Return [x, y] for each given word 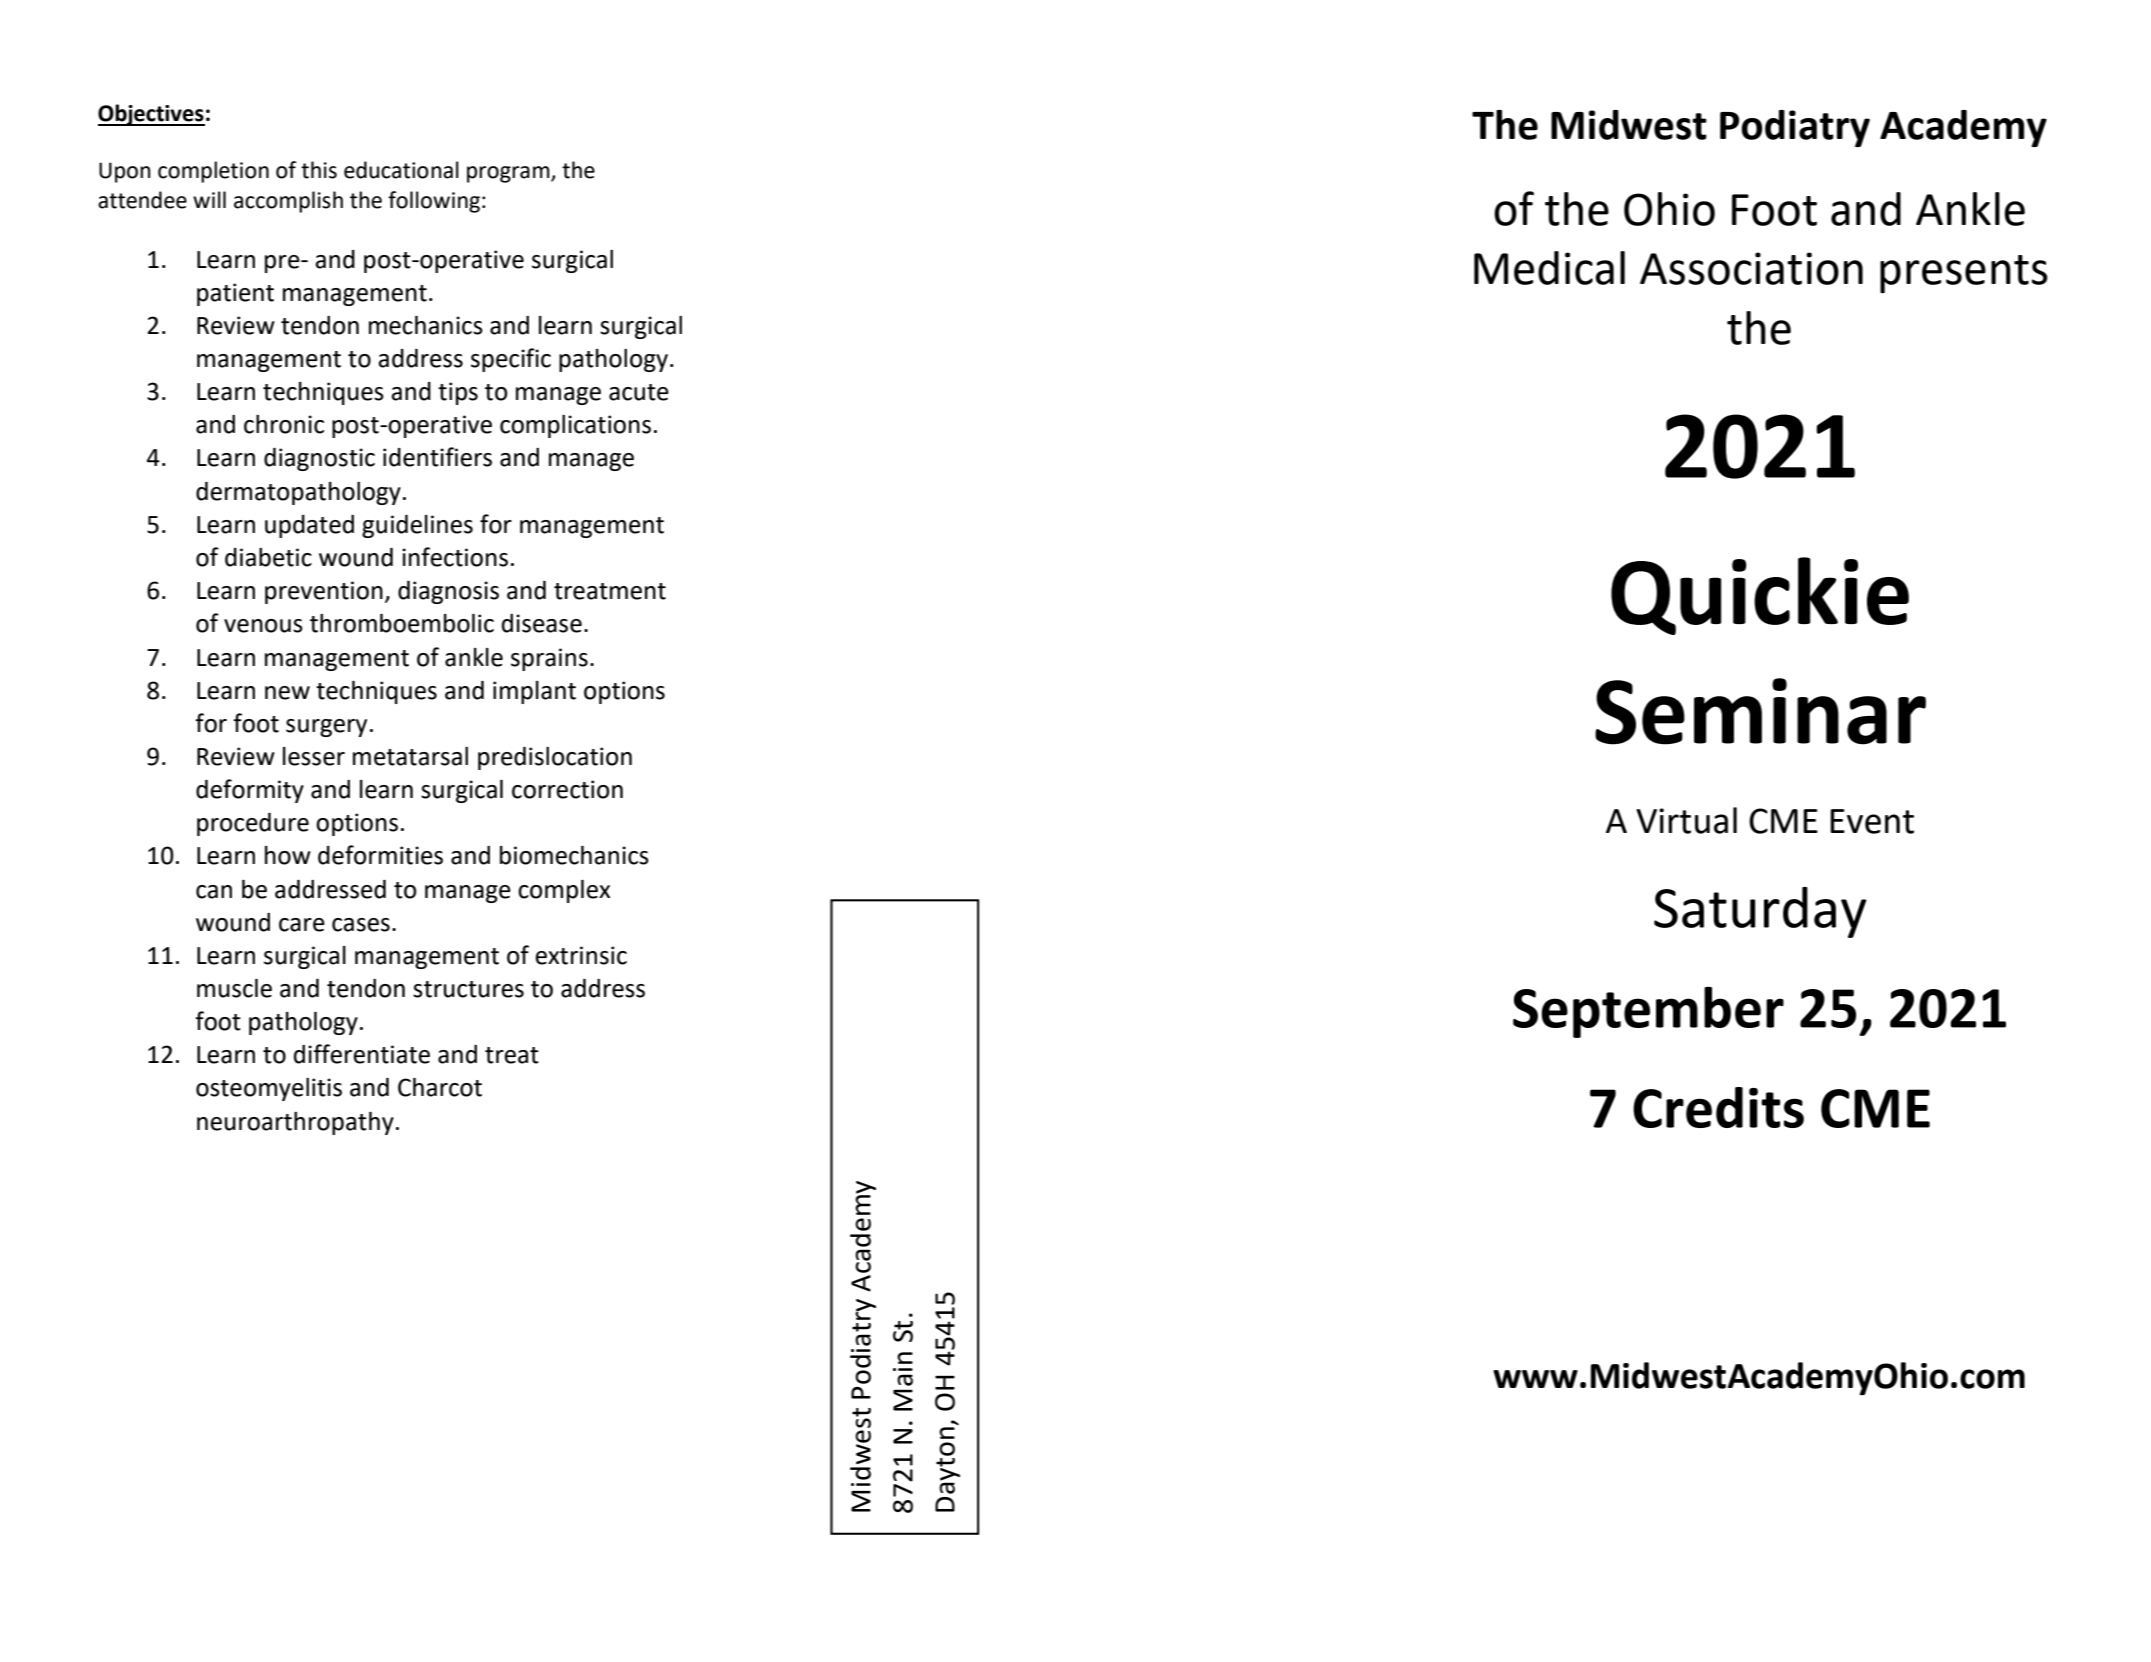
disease [542, 623]
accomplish [288, 202]
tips [458, 393]
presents [1964, 274]
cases [361, 925]
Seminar [1760, 711]
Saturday [1760, 912]
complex [564, 891]
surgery [326, 728]
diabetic [268, 557]
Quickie [1760, 596]
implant [534, 692]
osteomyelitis [269, 1089]
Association [1751, 268]
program [509, 174]
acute [639, 392]
